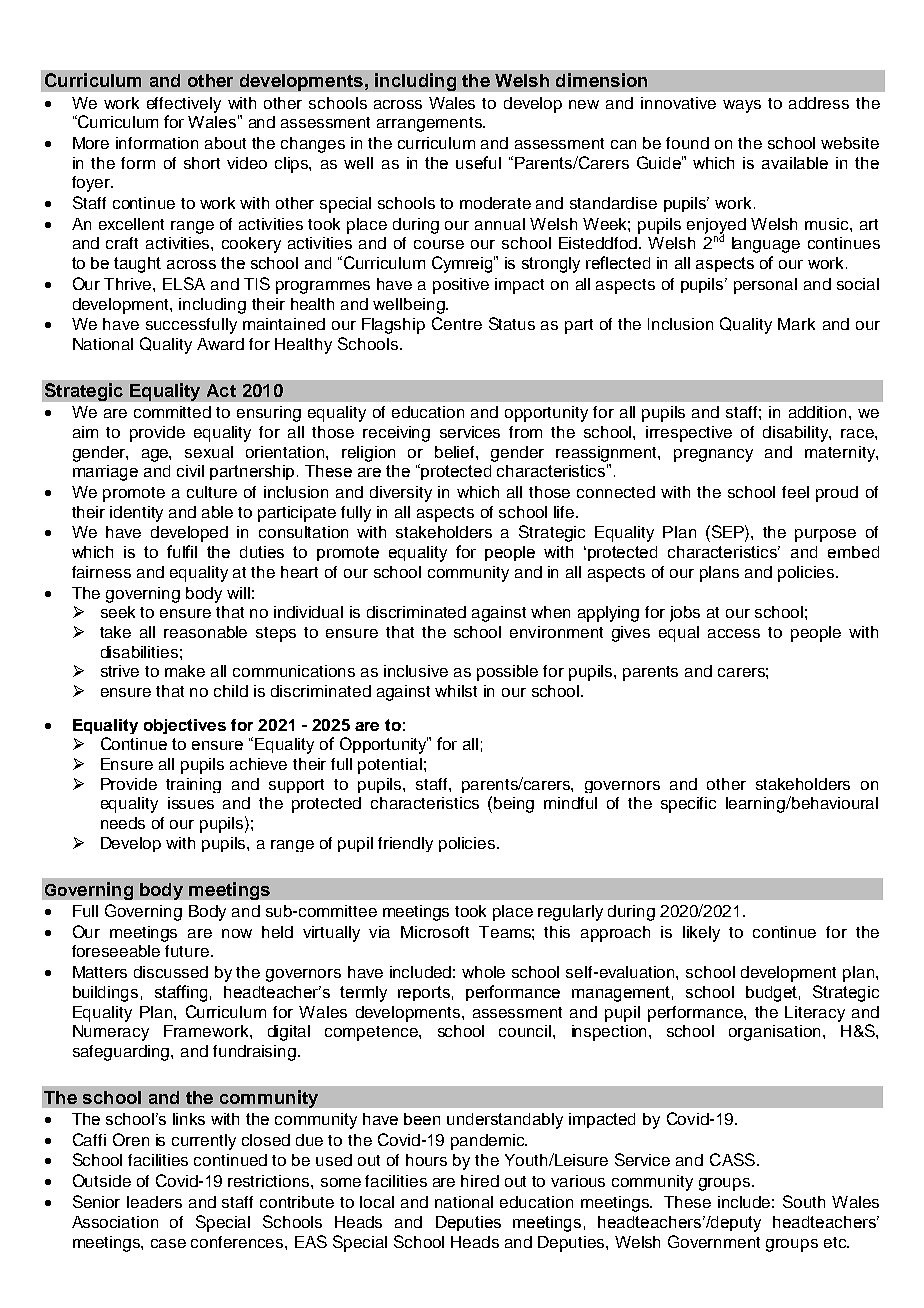 The width and height of the document is (924, 1308). I want to click on addition, so click(817, 412).
